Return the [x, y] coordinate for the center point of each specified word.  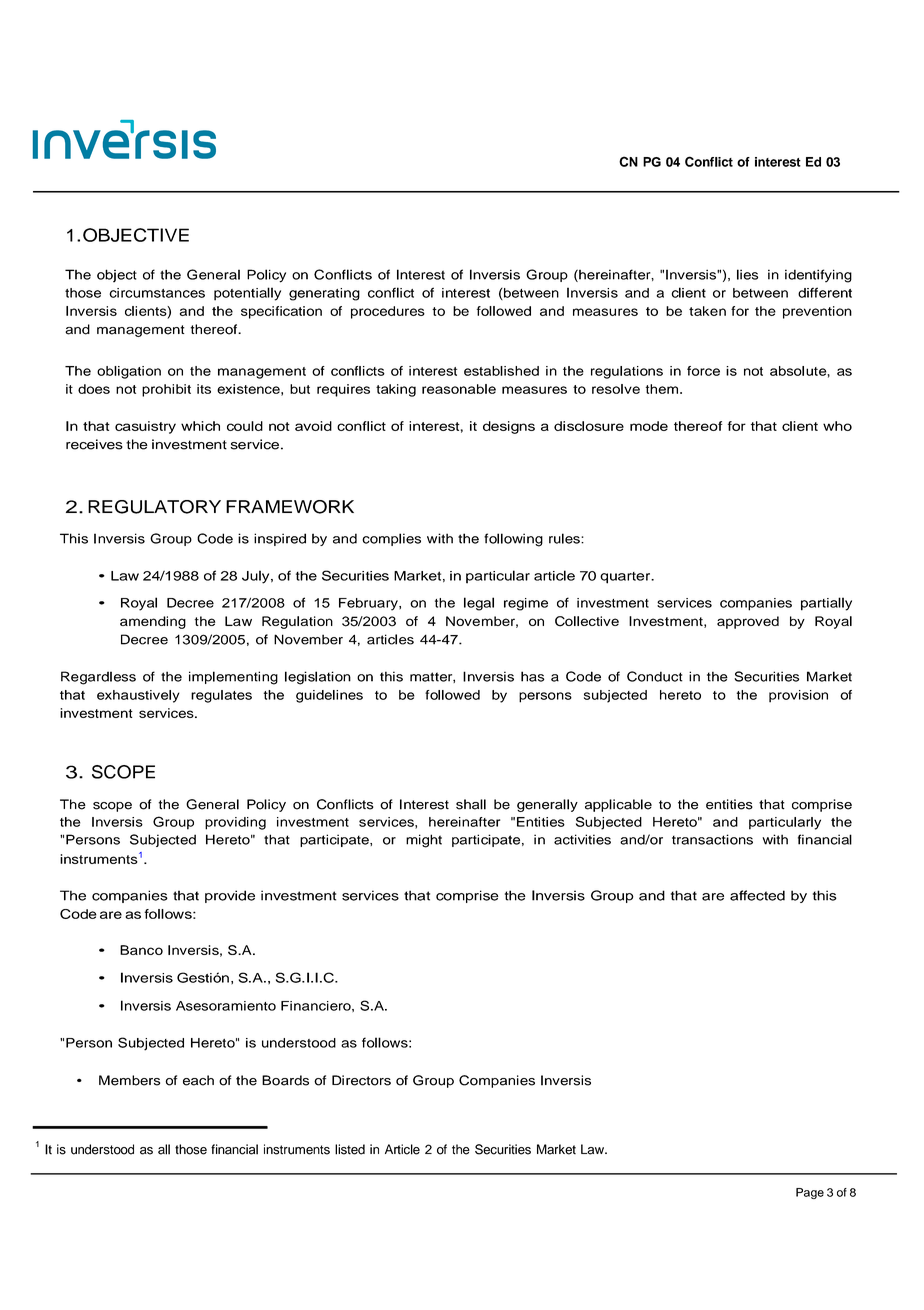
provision [798, 696]
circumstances [157, 293]
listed [350, 1149]
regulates [221, 696]
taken [707, 311]
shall [471, 804]
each [198, 1080]
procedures [388, 312]
